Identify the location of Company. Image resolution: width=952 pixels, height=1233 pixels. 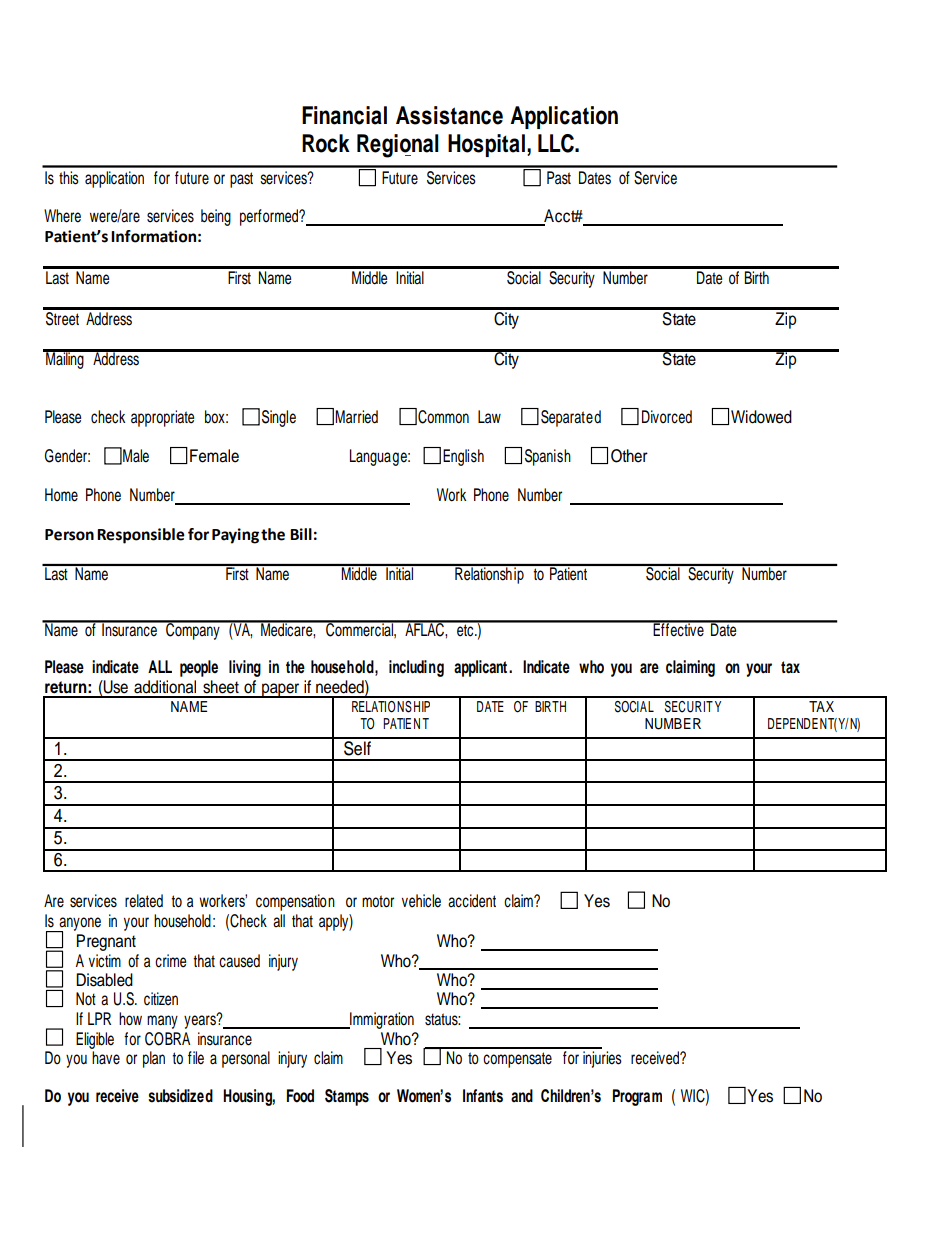
(193, 630).
